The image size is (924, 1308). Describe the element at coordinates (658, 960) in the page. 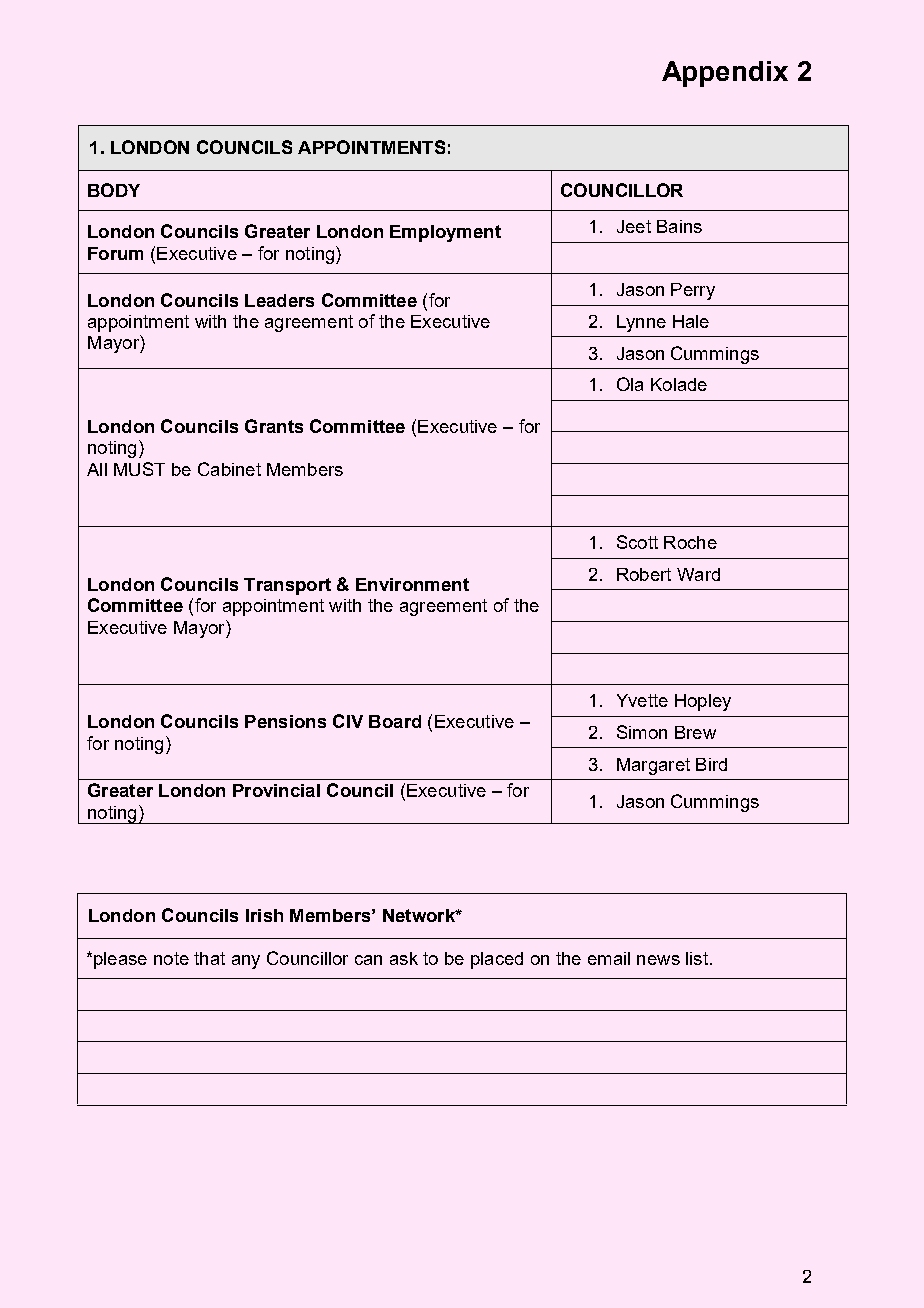

I see `news` at that location.
